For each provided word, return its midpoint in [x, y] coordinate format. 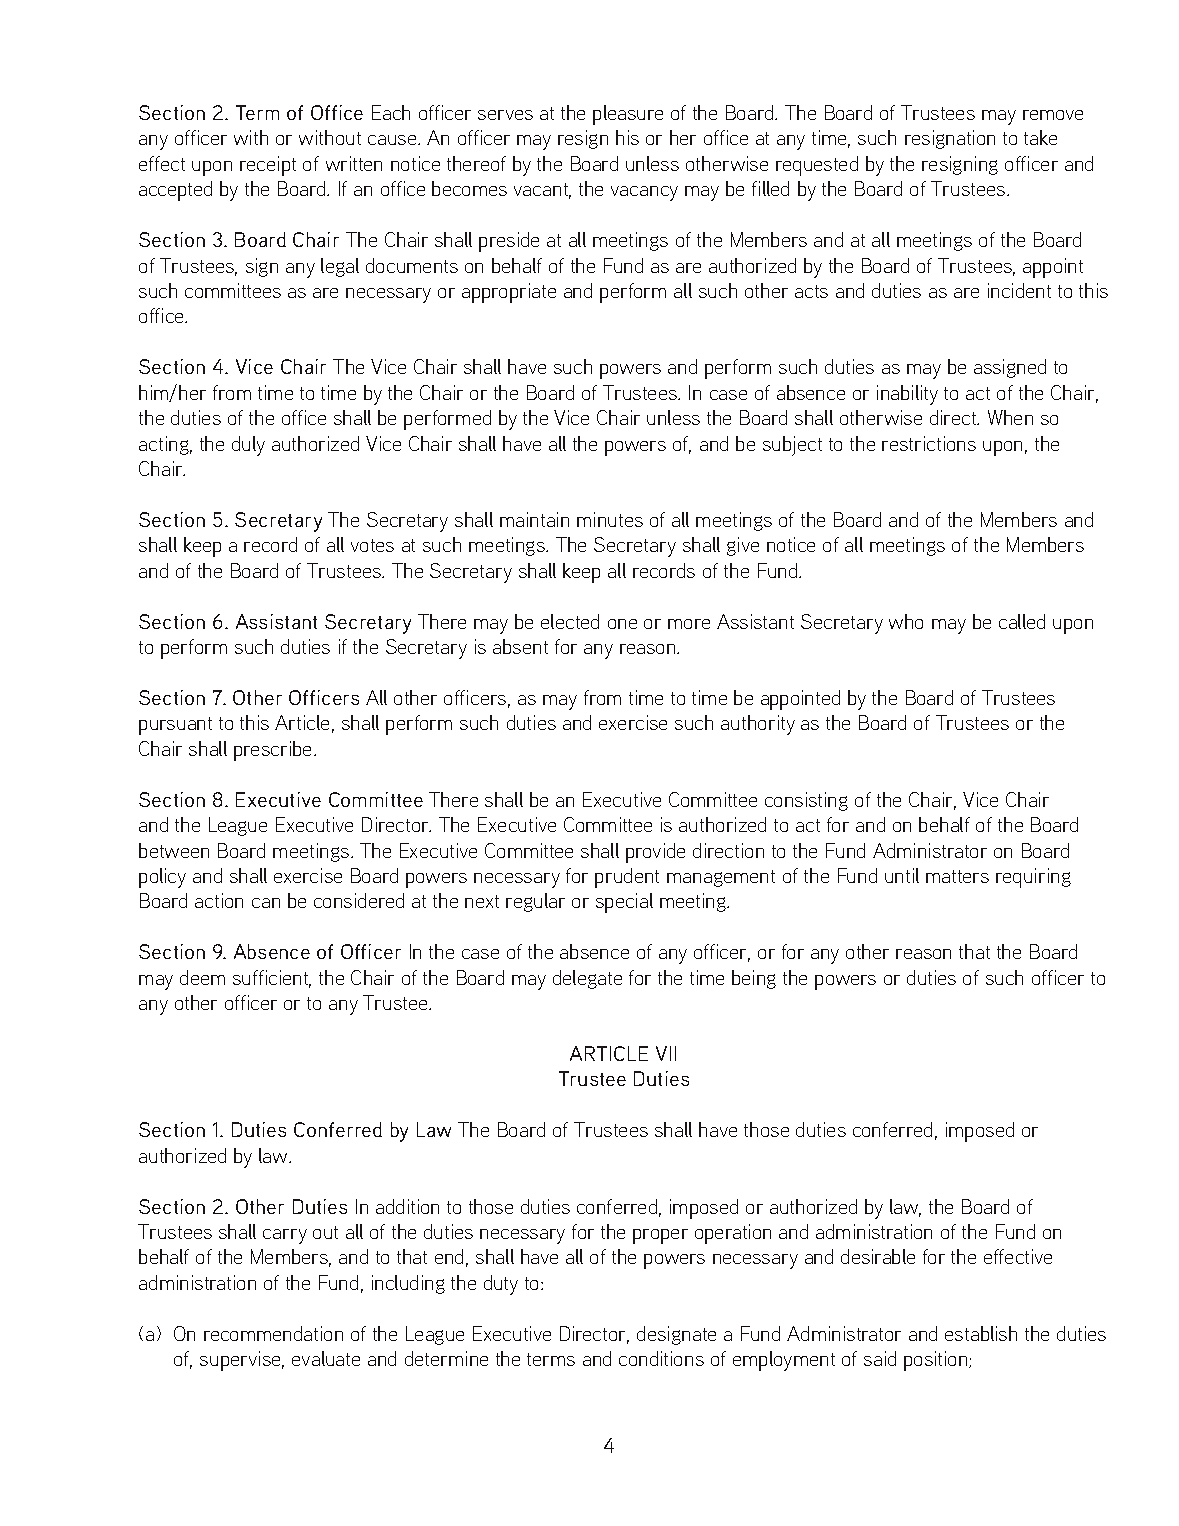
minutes [610, 519]
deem [202, 977]
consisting [806, 801]
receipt [268, 166]
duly [248, 446]
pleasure [628, 115]
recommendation [273, 1333]
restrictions [929, 443]
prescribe [274, 751]
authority [758, 725]
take [1040, 137]
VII [666, 1053]
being [754, 979]
